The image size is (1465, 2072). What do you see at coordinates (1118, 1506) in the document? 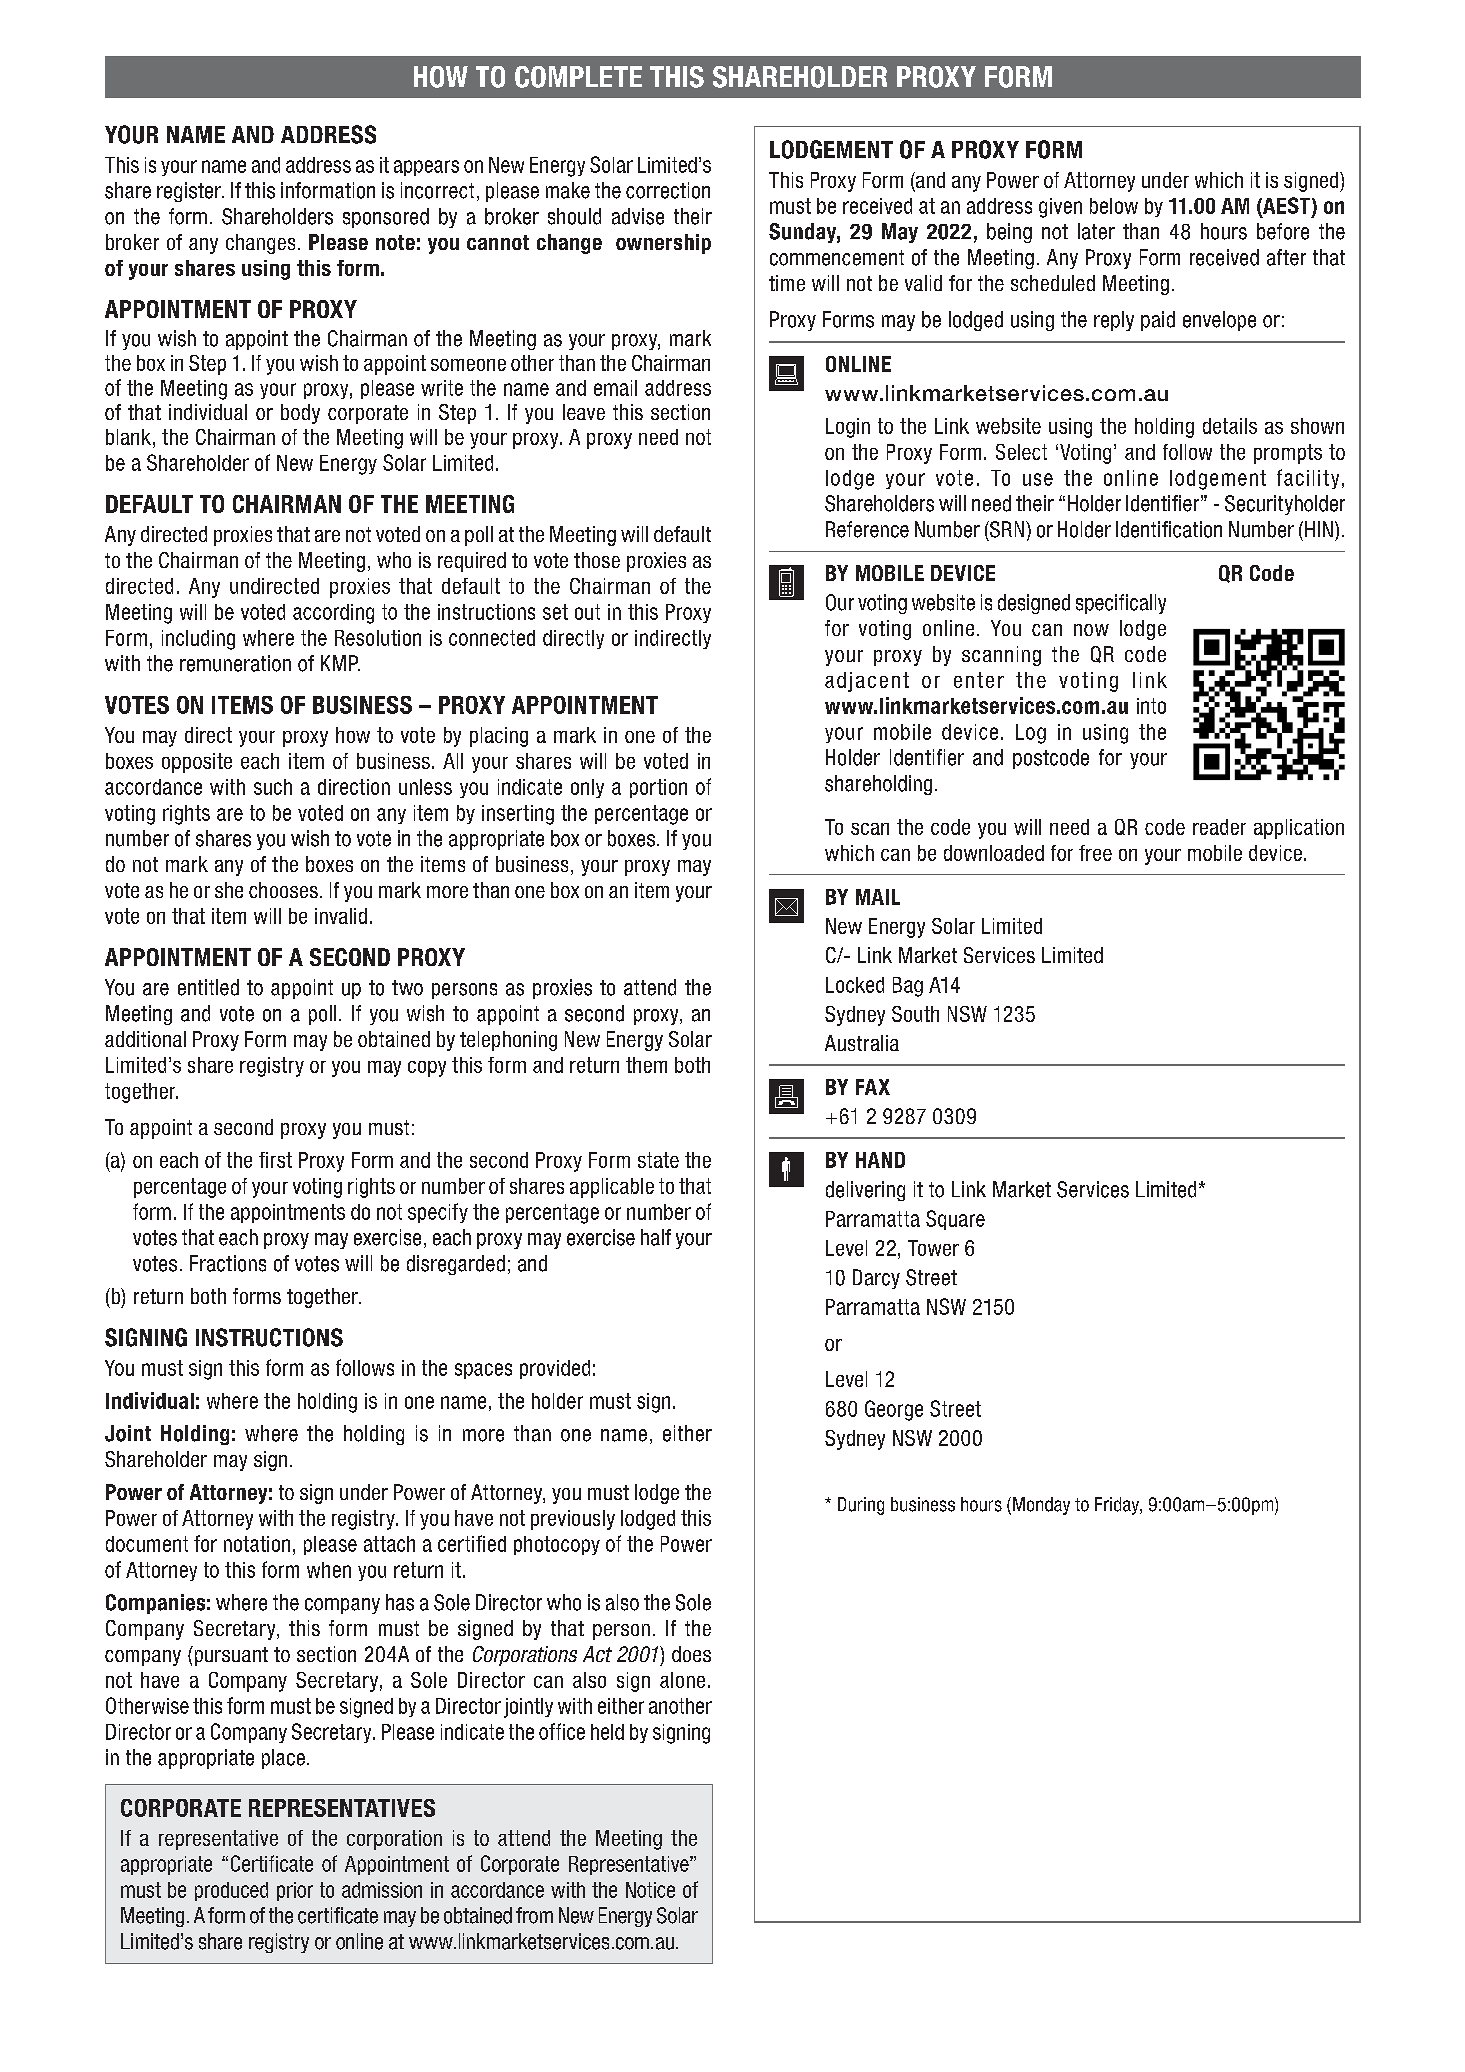
I see `Friday` at bounding box center [1118, 1506].
